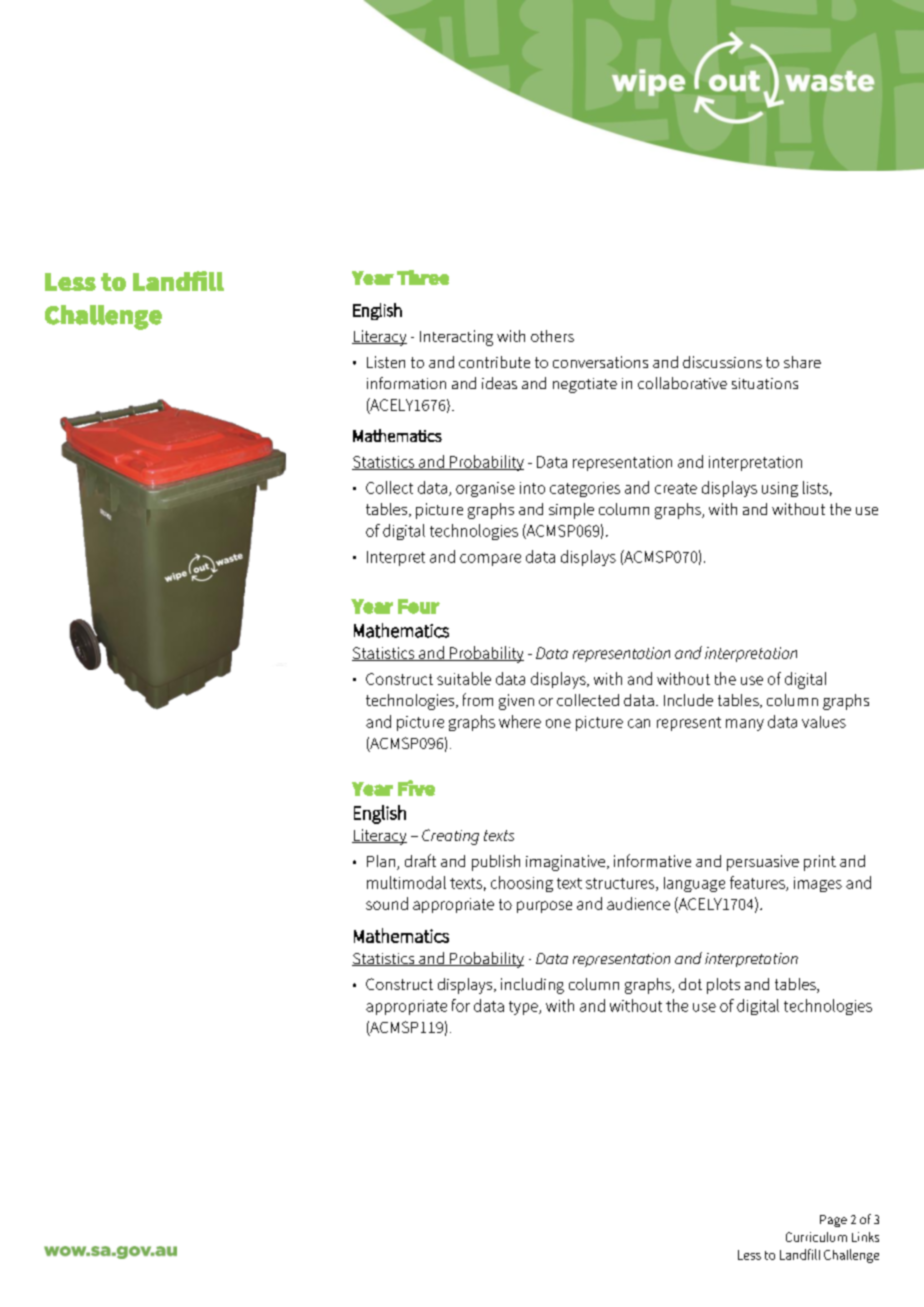 The image size is (924, 1307). What do you see at coordinates (824, 722) in the screenshot?
I see `values` at bounding box center [824, 722].
